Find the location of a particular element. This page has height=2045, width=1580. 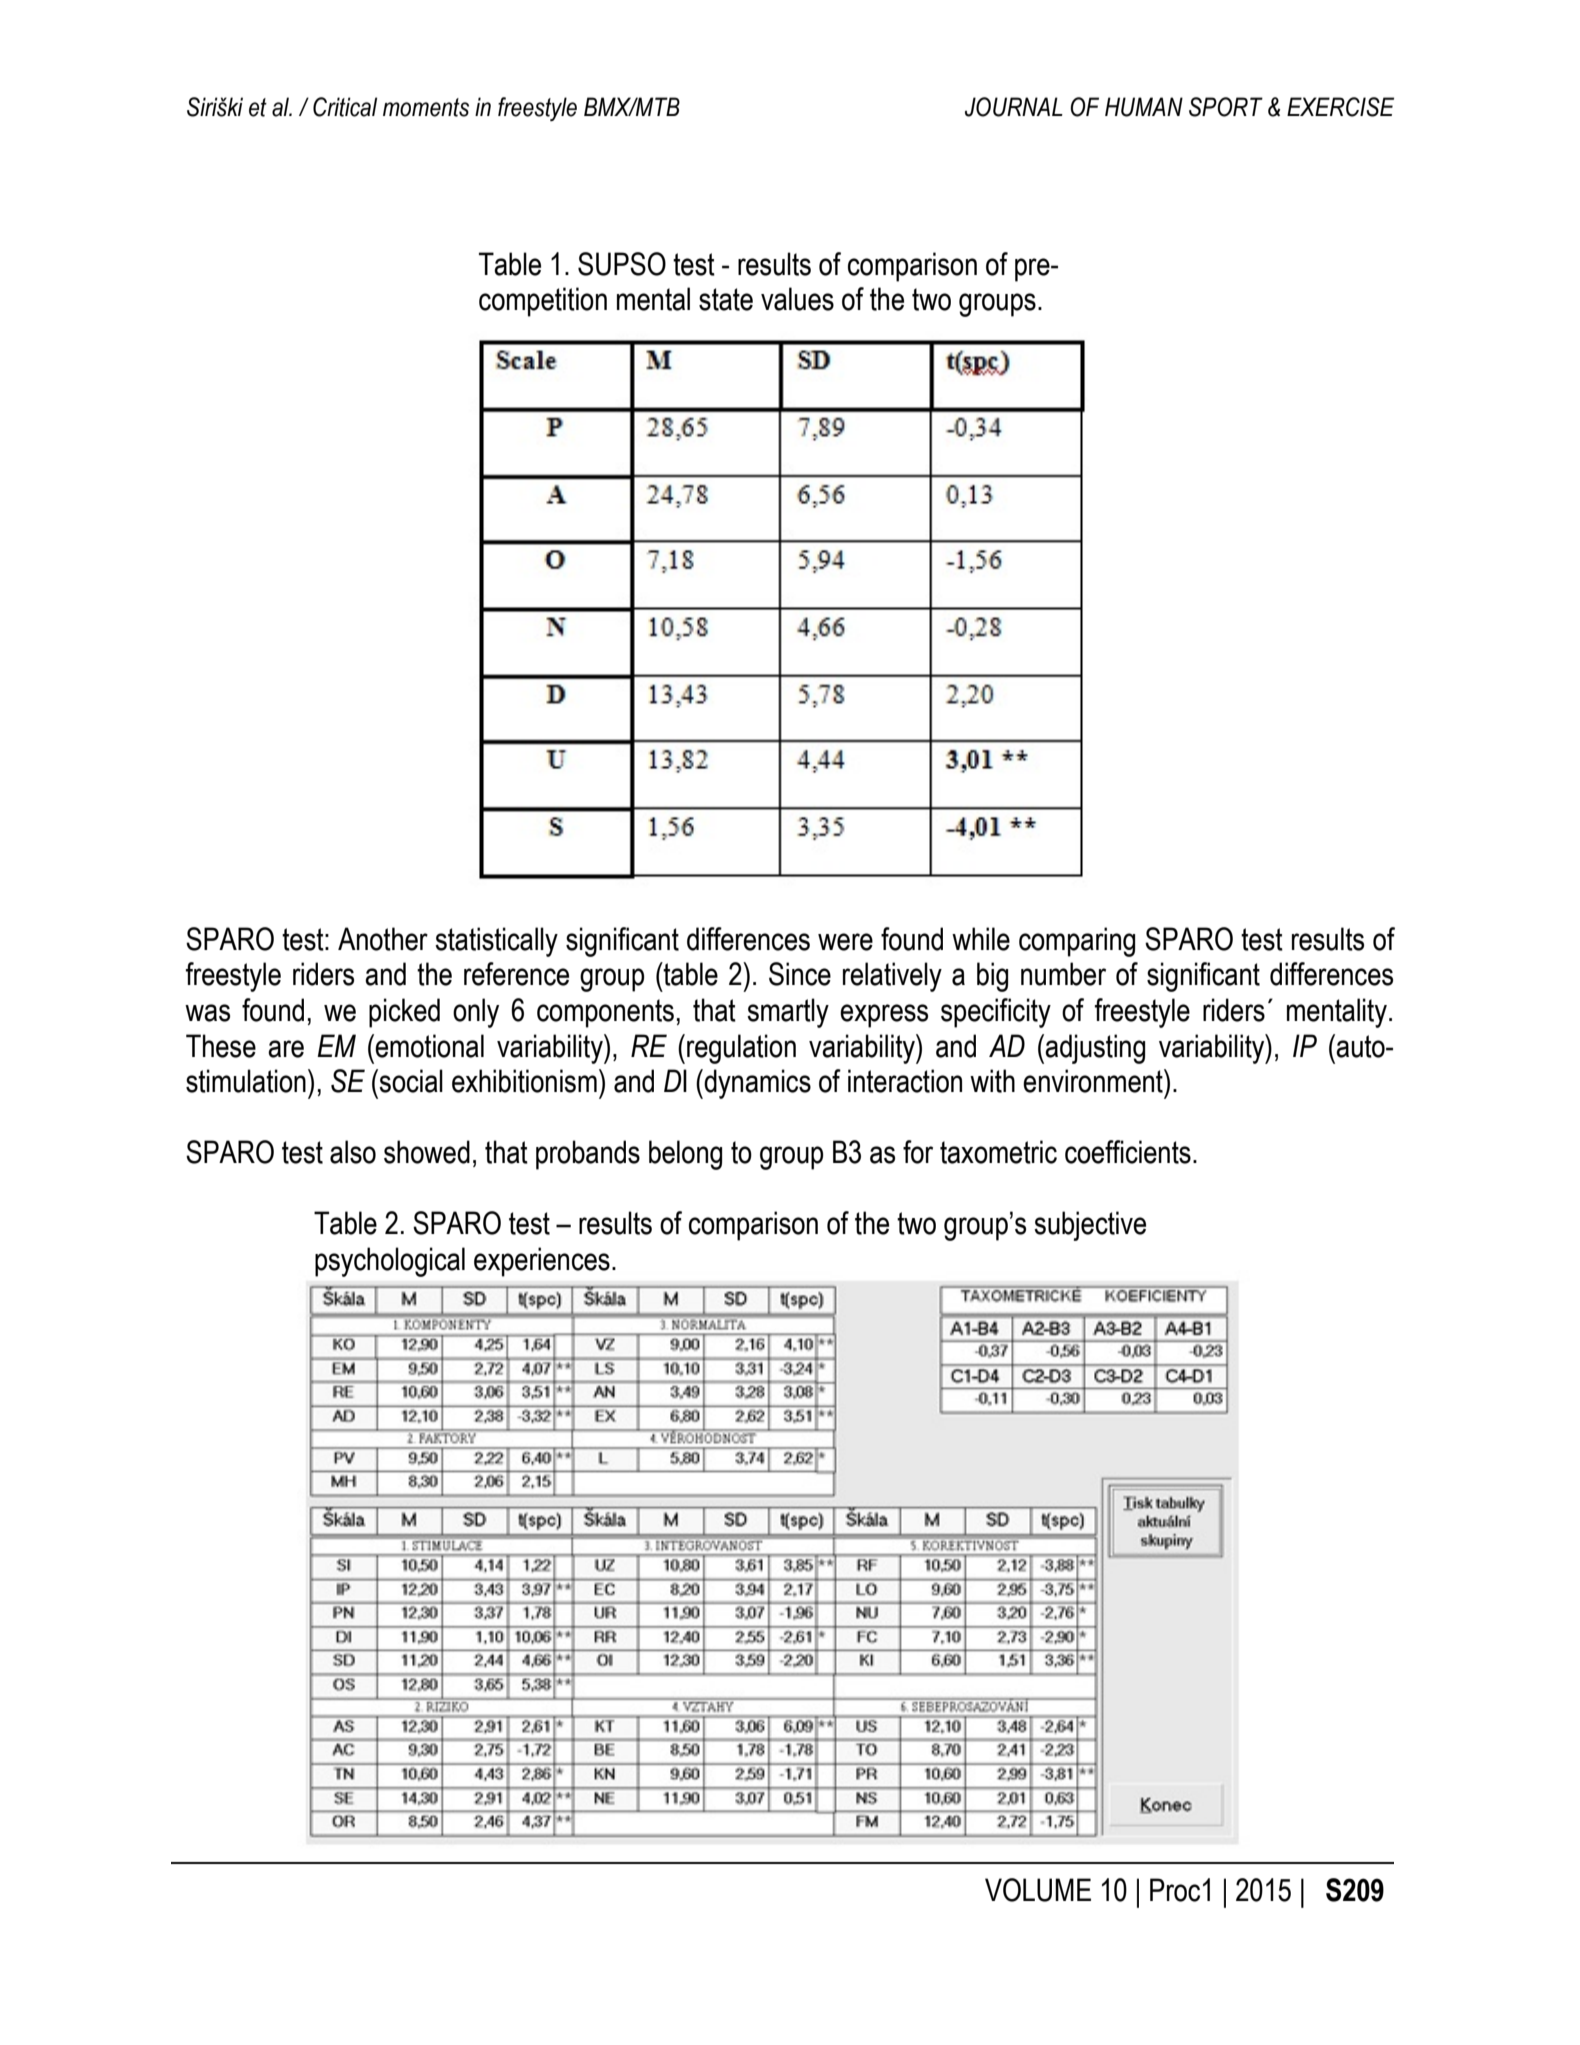

Critical is located at coordinates (345, 107).
